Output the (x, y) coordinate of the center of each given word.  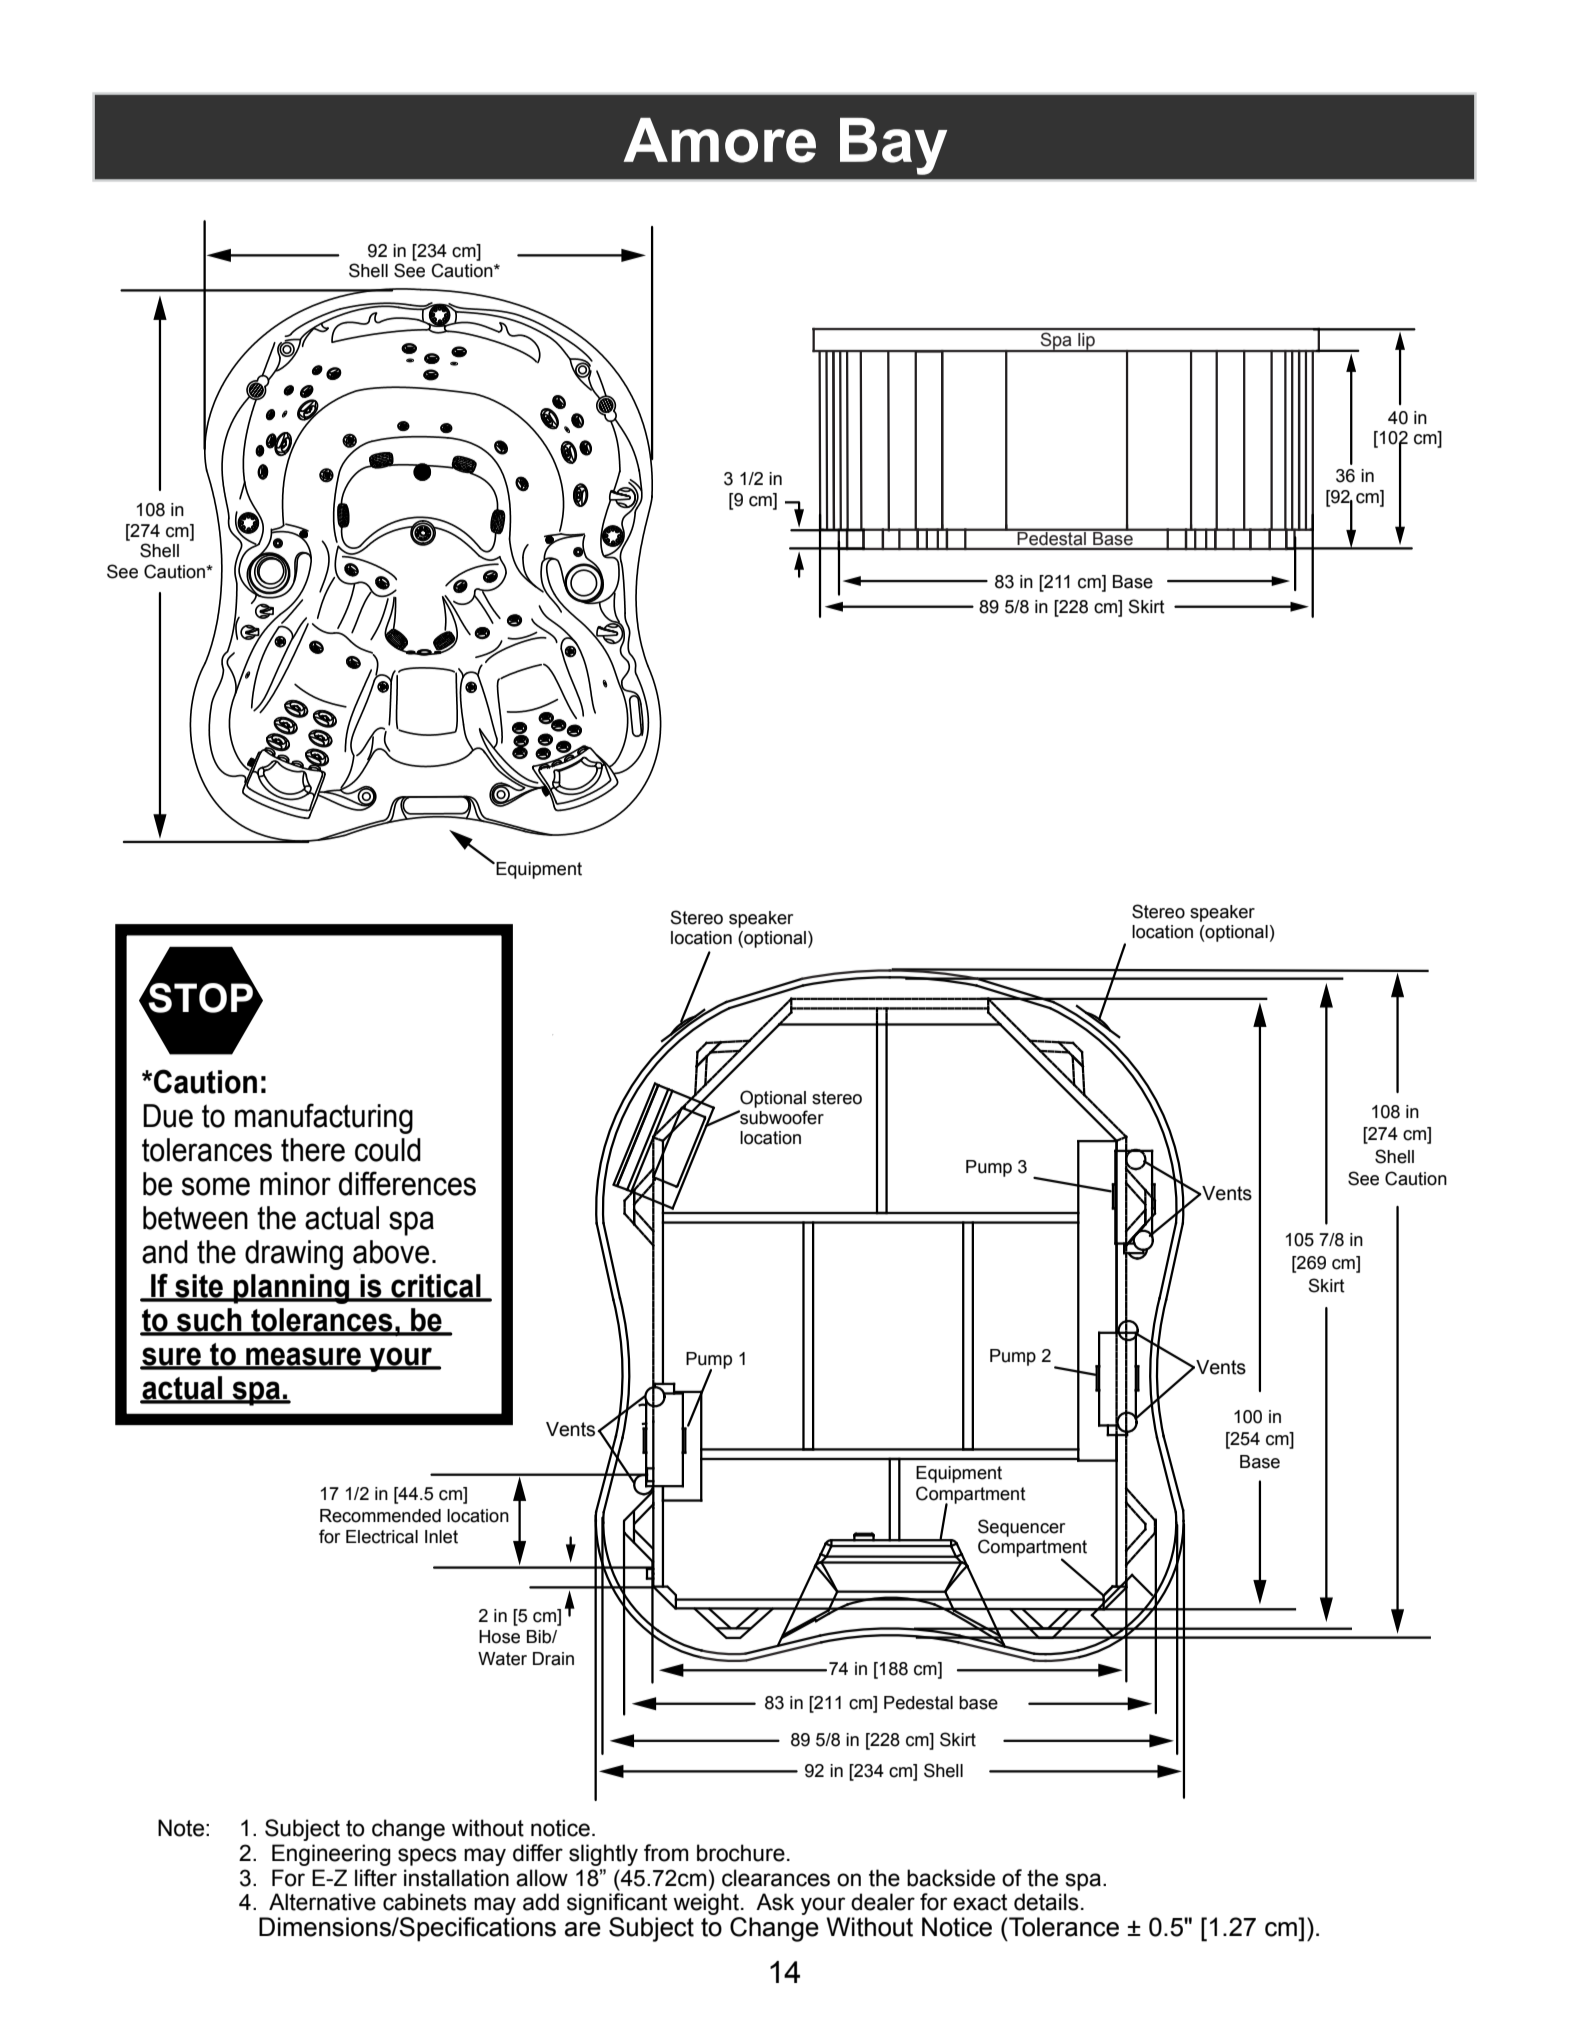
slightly (603, 1855)
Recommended (380, 1516)
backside (951, 1878)
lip (1086, 342)
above (391, 1252)
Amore (719, 140)
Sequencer (1021, 1528)
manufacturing (324, 1118)
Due (168, 1116)
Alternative (322, 1902)
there (313, 1150)
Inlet (441, 1537)
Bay (893, 146)
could (388, 1150)
